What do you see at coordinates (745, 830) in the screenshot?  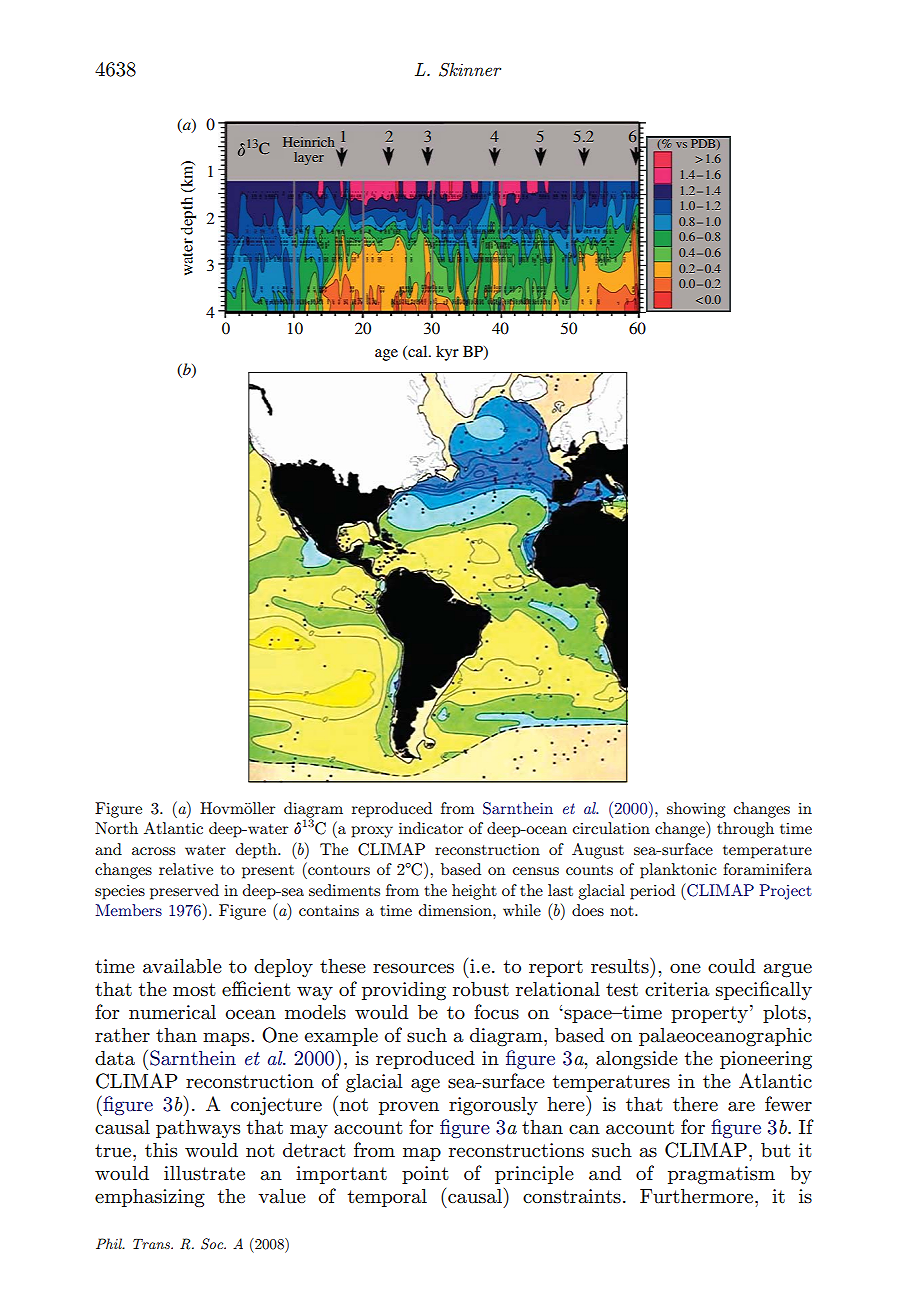 I see `through` at bounding box center [745, 830].
